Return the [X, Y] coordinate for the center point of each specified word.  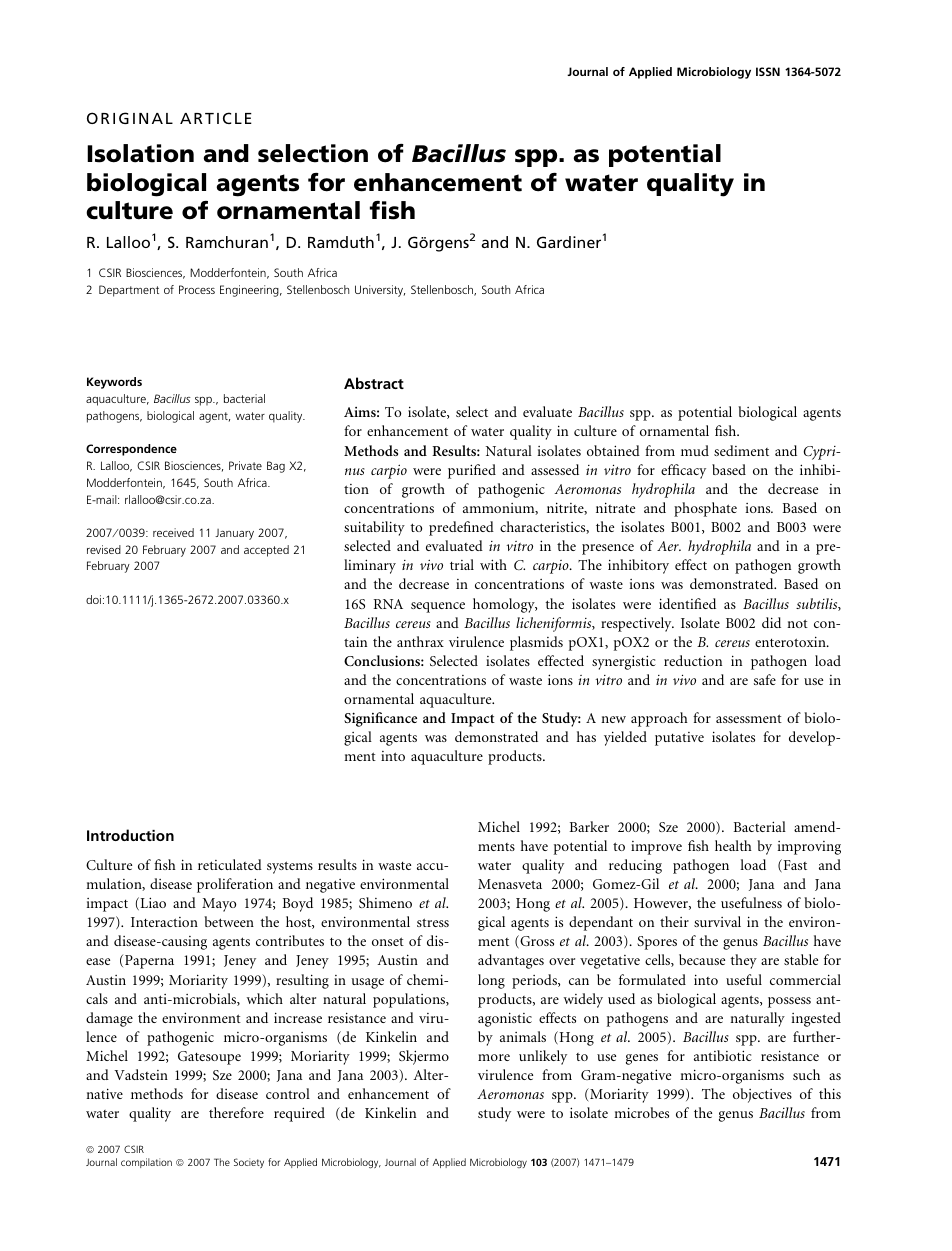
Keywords [114, 383]
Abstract [374, 383]
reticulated [230, 864]
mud [695, 450]
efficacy [683, 471]
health [733, 845]
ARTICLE [216, 118]
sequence [438, 607]
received [173, 532]
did [771, 622]
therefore [236, 1112]
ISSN [768, 71]
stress [433, 922]
